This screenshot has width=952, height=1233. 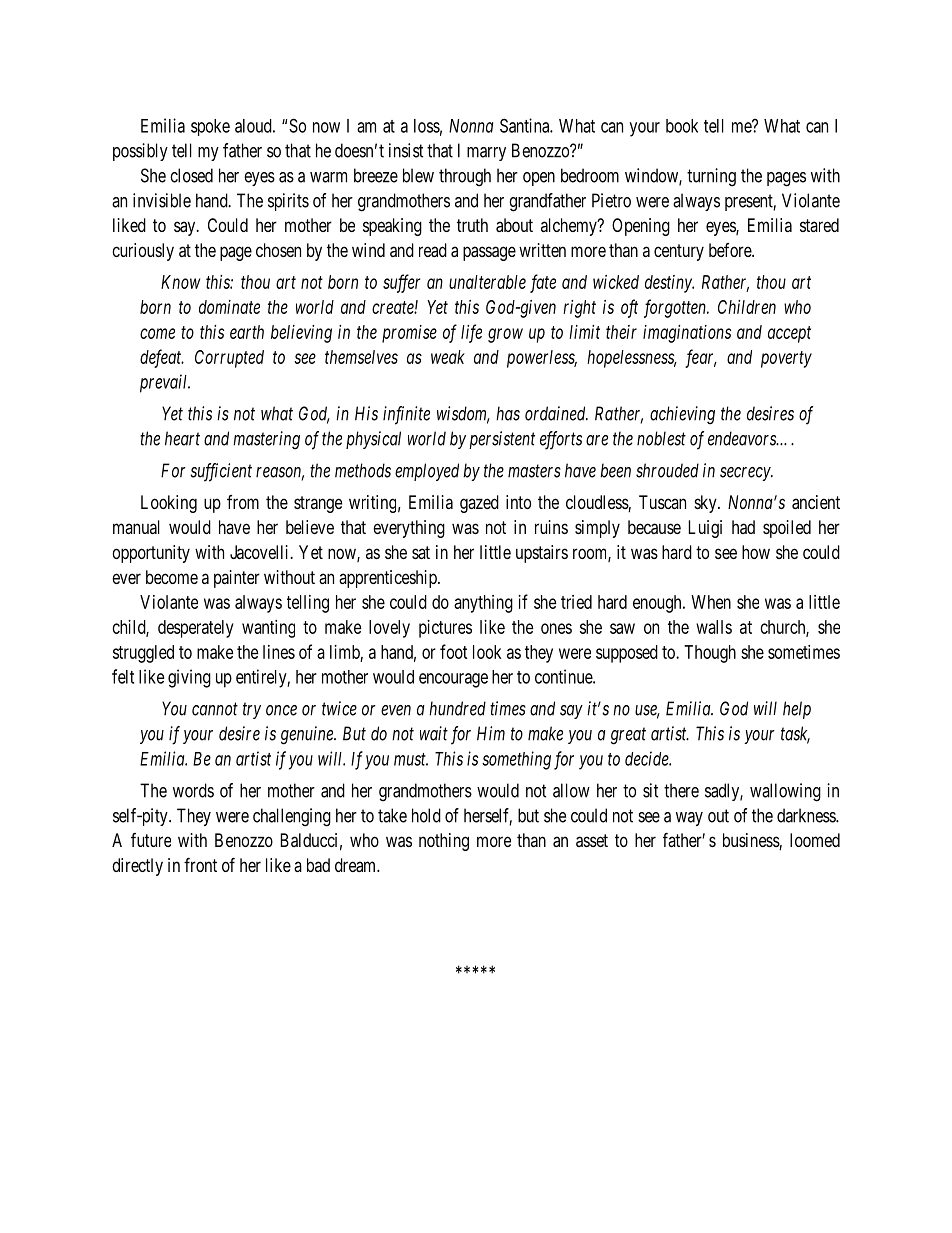 I want to click on from, so click(x=243, y=502).
